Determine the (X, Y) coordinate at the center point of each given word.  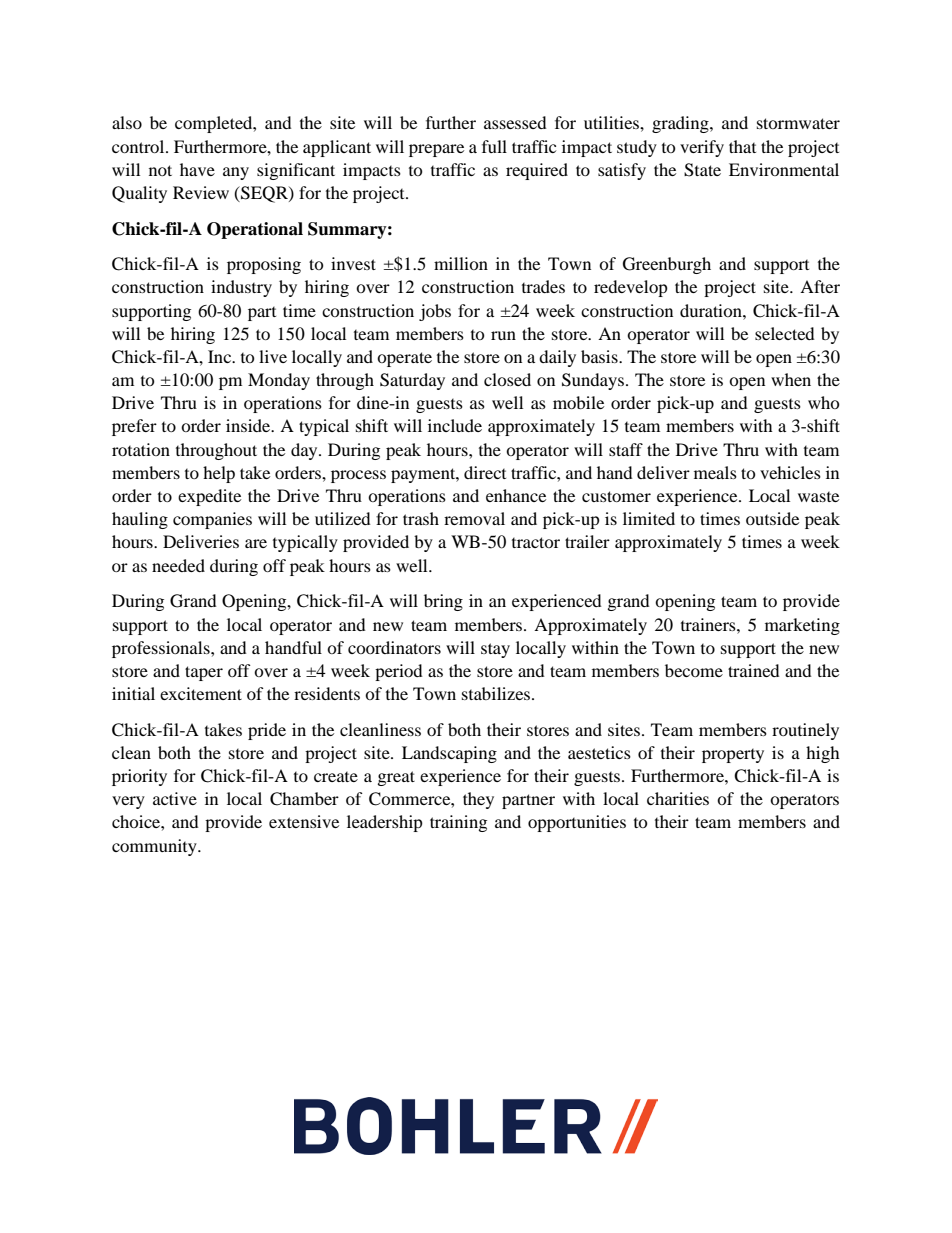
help (219, 474)
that (742, 146)
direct (485, 472)
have (197, 169)
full (494, 146)
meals (715, 472)
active (175, 798)
